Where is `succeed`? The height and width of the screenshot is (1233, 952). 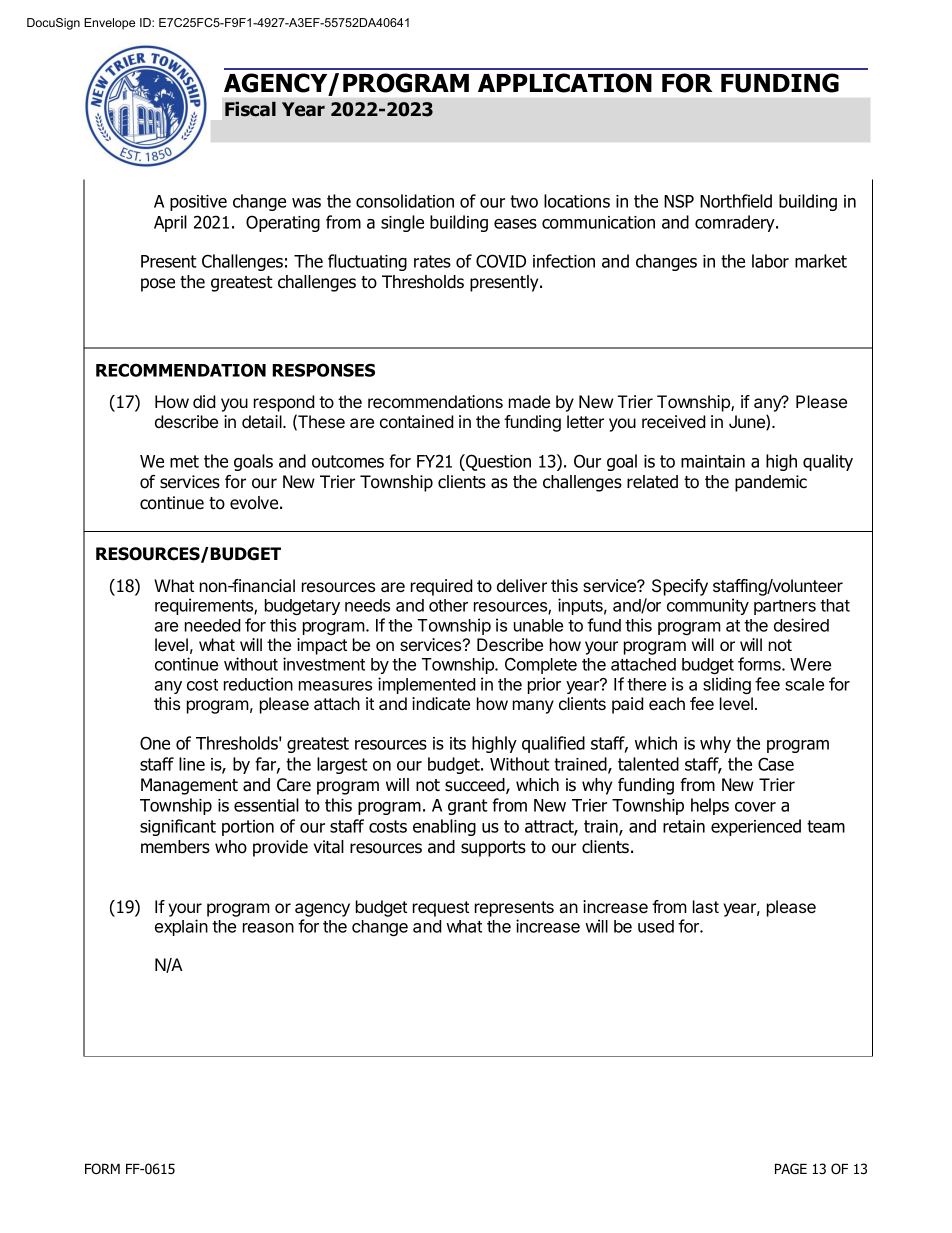 succeed is located at coordinates (476, 786).
